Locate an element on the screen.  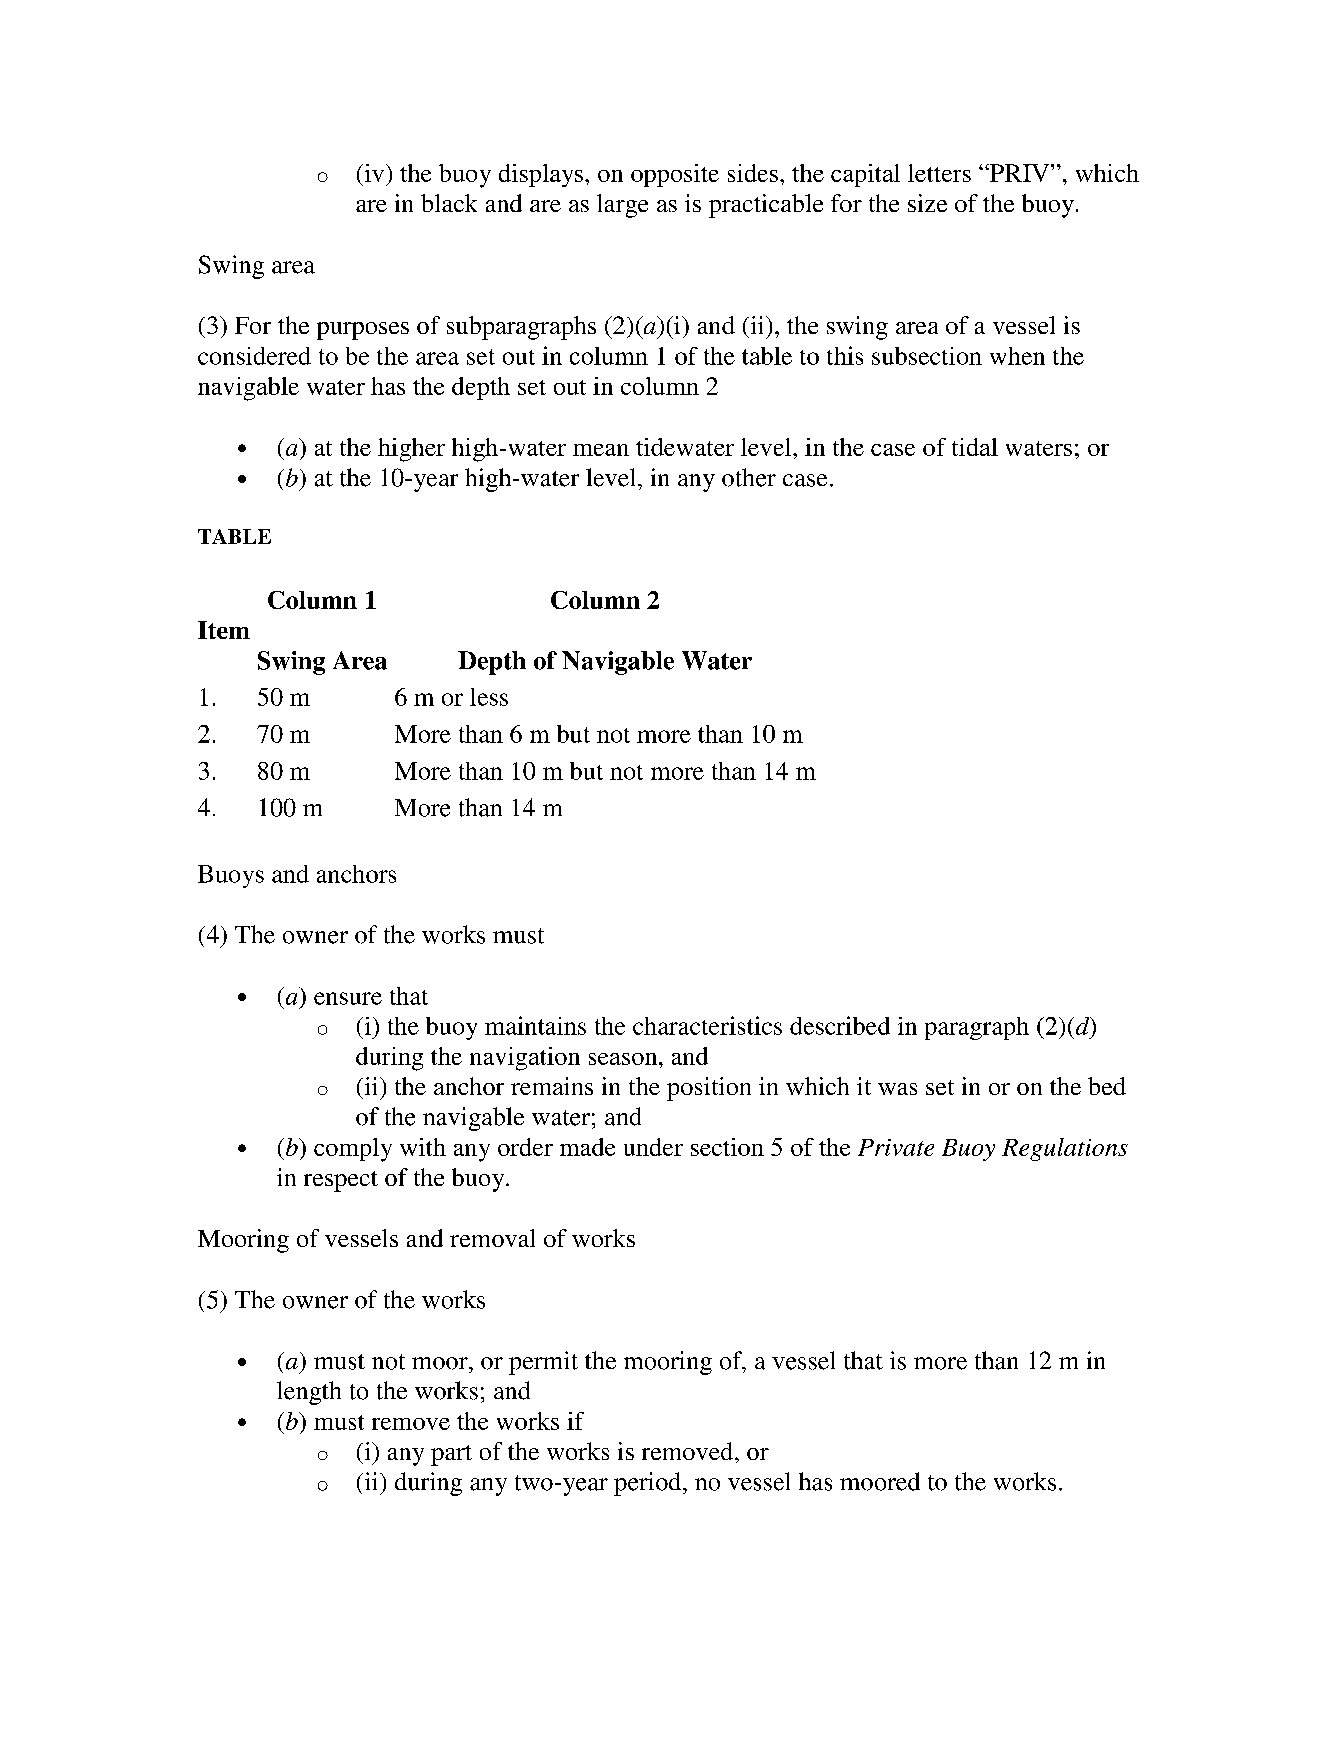
was is located at coordinates (897, 1089).
